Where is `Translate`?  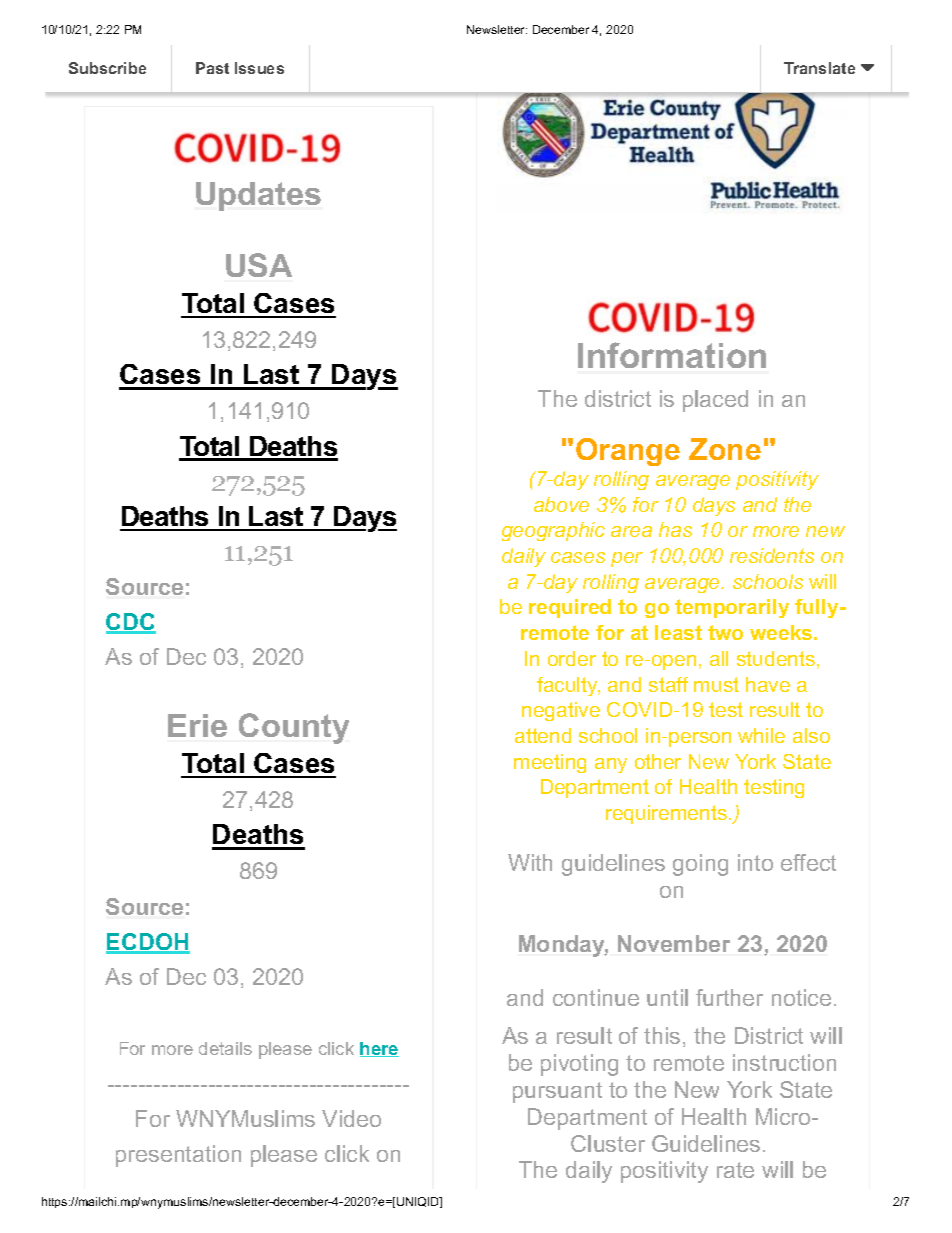
Translate is located at coordinates (819, 68).
